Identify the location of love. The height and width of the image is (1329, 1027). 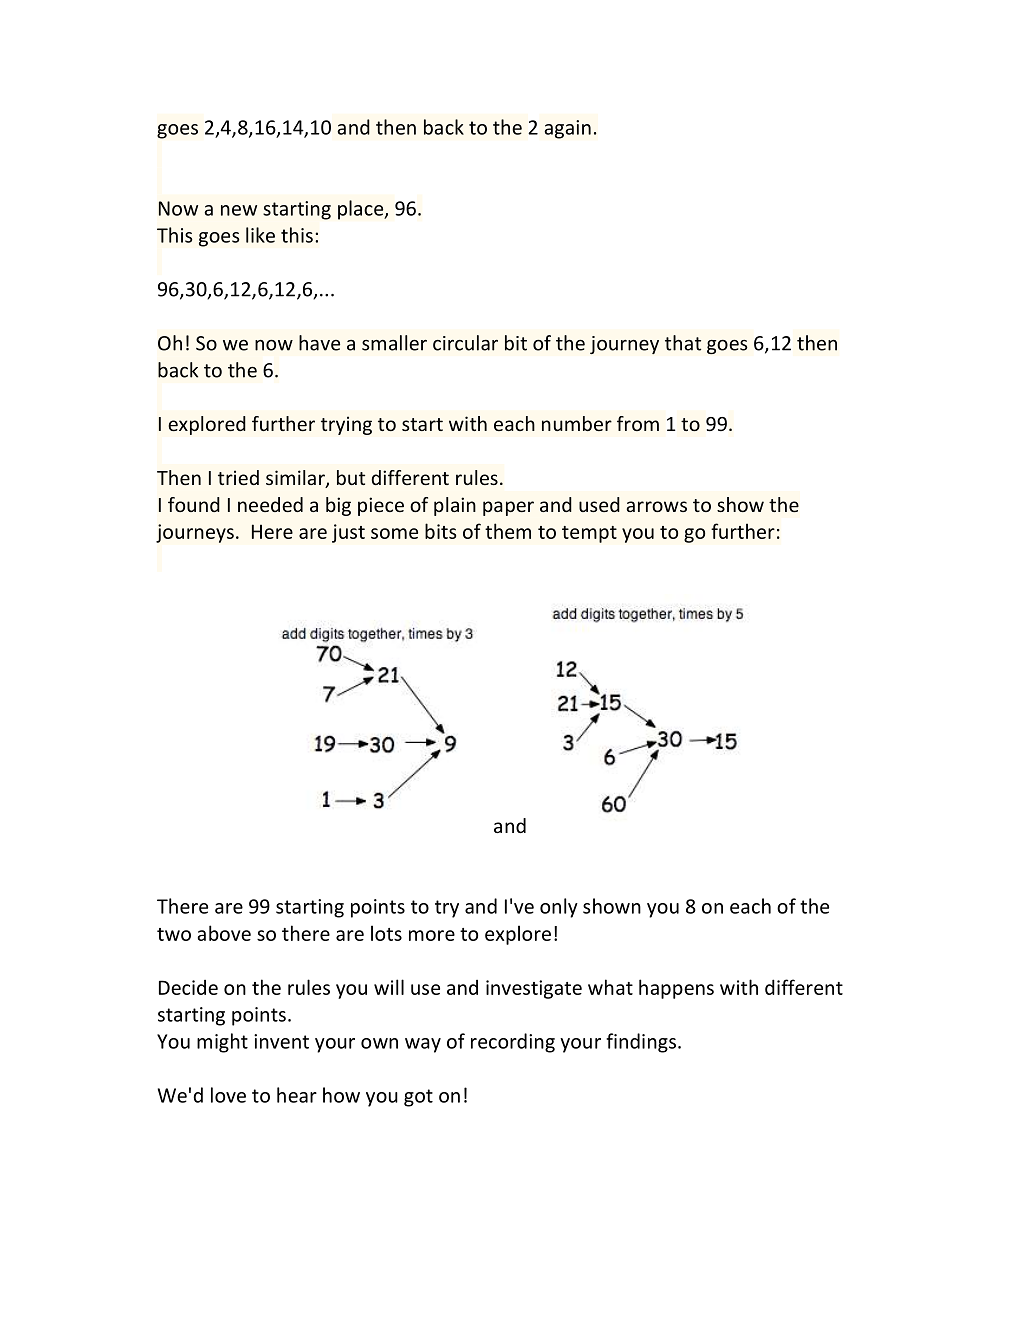
(228, 1095).
